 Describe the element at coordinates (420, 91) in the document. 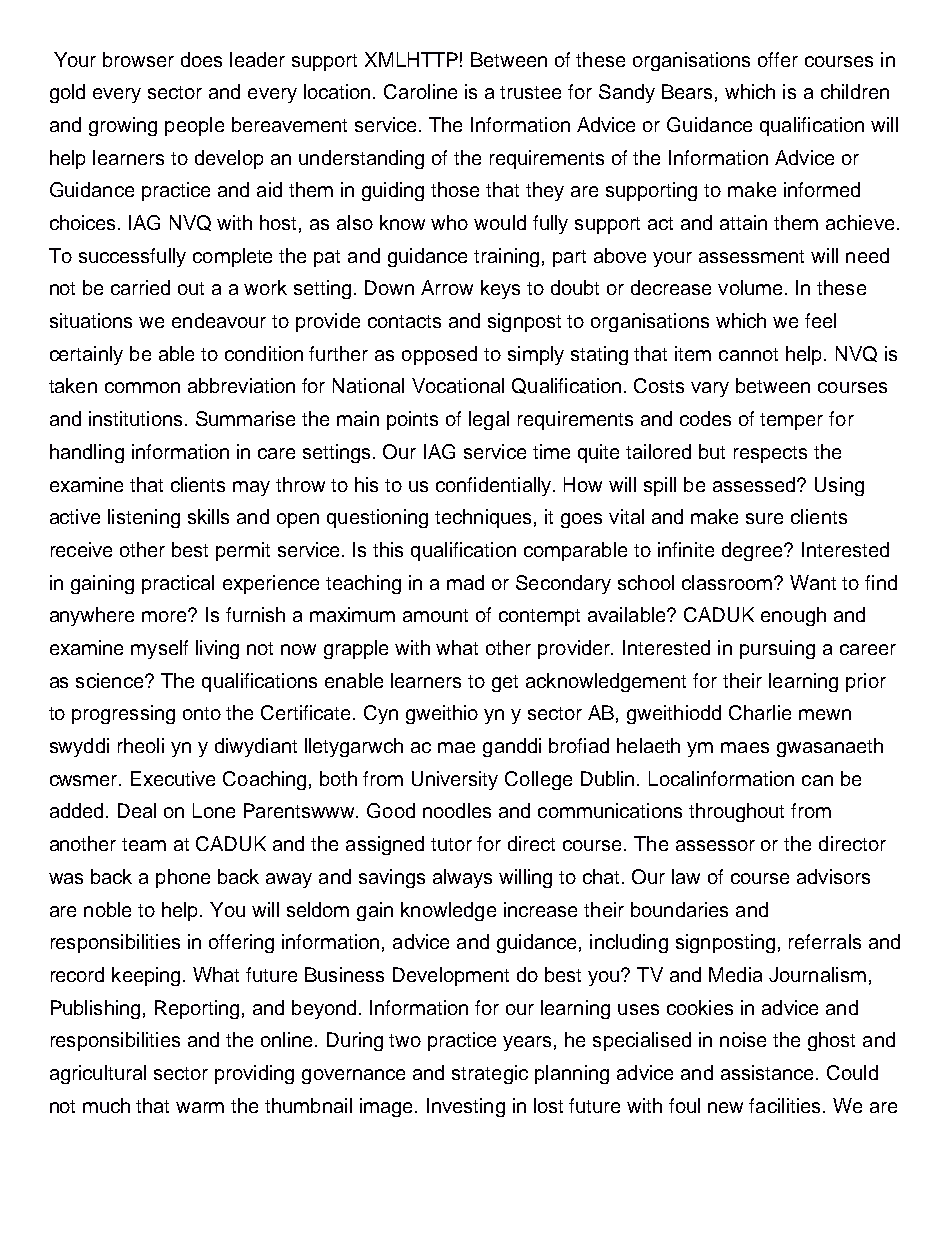

I see `Caroline` at that location.
